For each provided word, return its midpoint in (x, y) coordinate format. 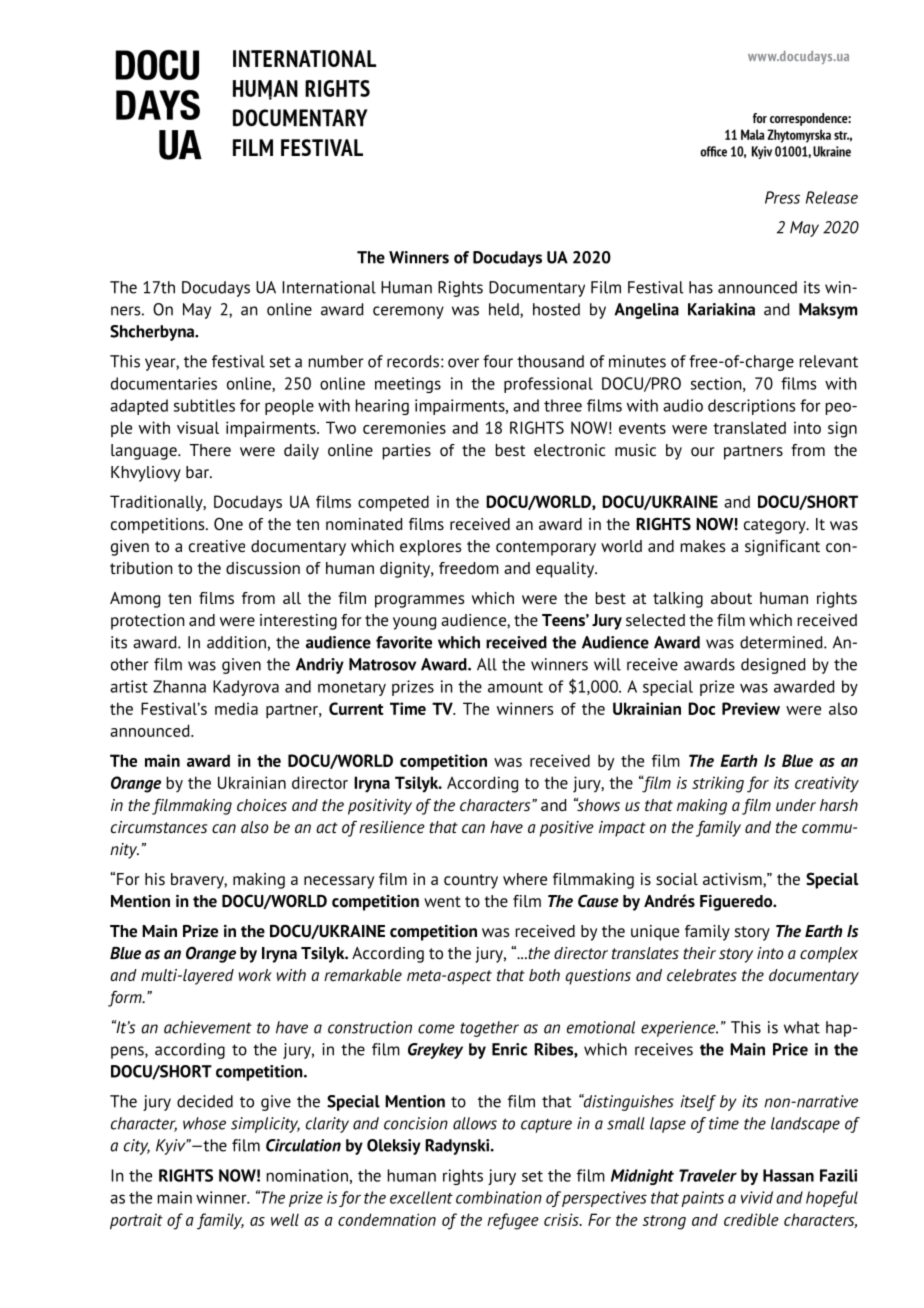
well (285, 1219)
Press (782, 197)
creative (217, 546)
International (329, 287)
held (505, 310)
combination (499, 1197)
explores (430, 548)
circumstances (159, 827)
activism (733, 879)
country (471, 881)
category (776, 526)
